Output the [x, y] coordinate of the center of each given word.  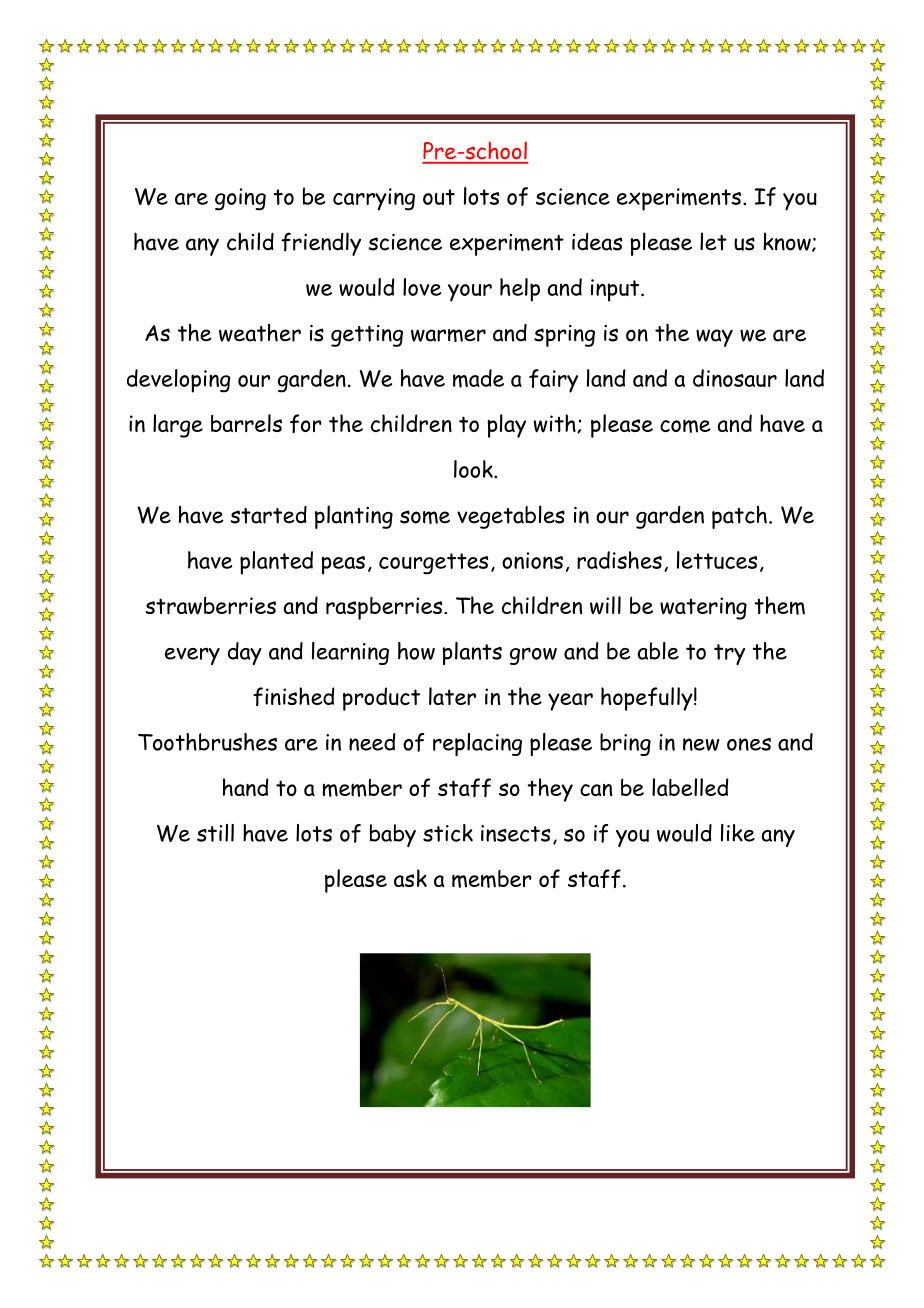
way [714, 338]
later [452, 696]
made [478, 378]
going [240, 199]
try [729, 654]
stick [448, 833]
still [215, 833]
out [439, 197]
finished [293, 696]
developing [179, 381]
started [268, 515]
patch [739, 517]
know [788, 242]
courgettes [433, 564]
